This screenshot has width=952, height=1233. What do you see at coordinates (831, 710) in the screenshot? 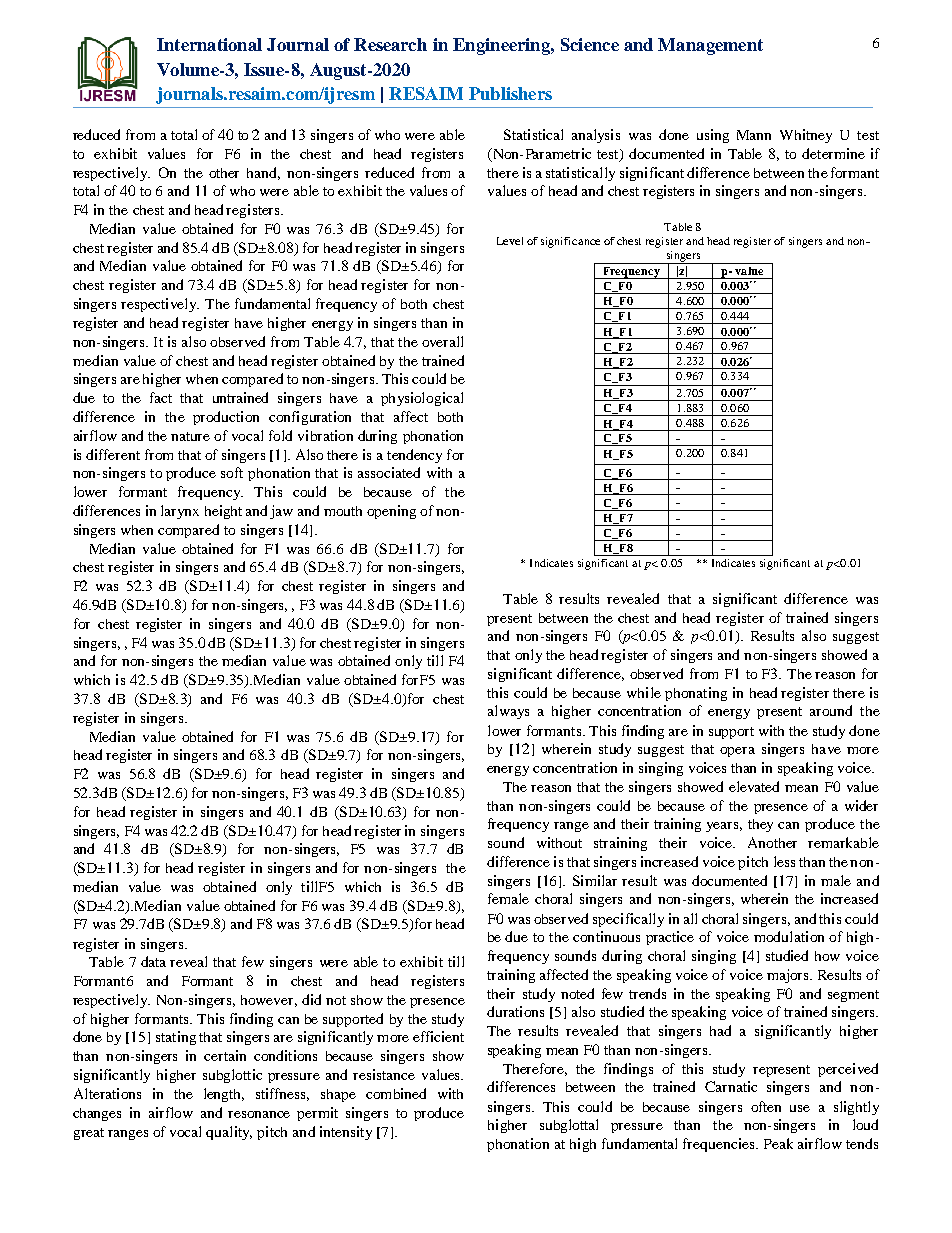
I see `around` at bounding box center [831, 710].
